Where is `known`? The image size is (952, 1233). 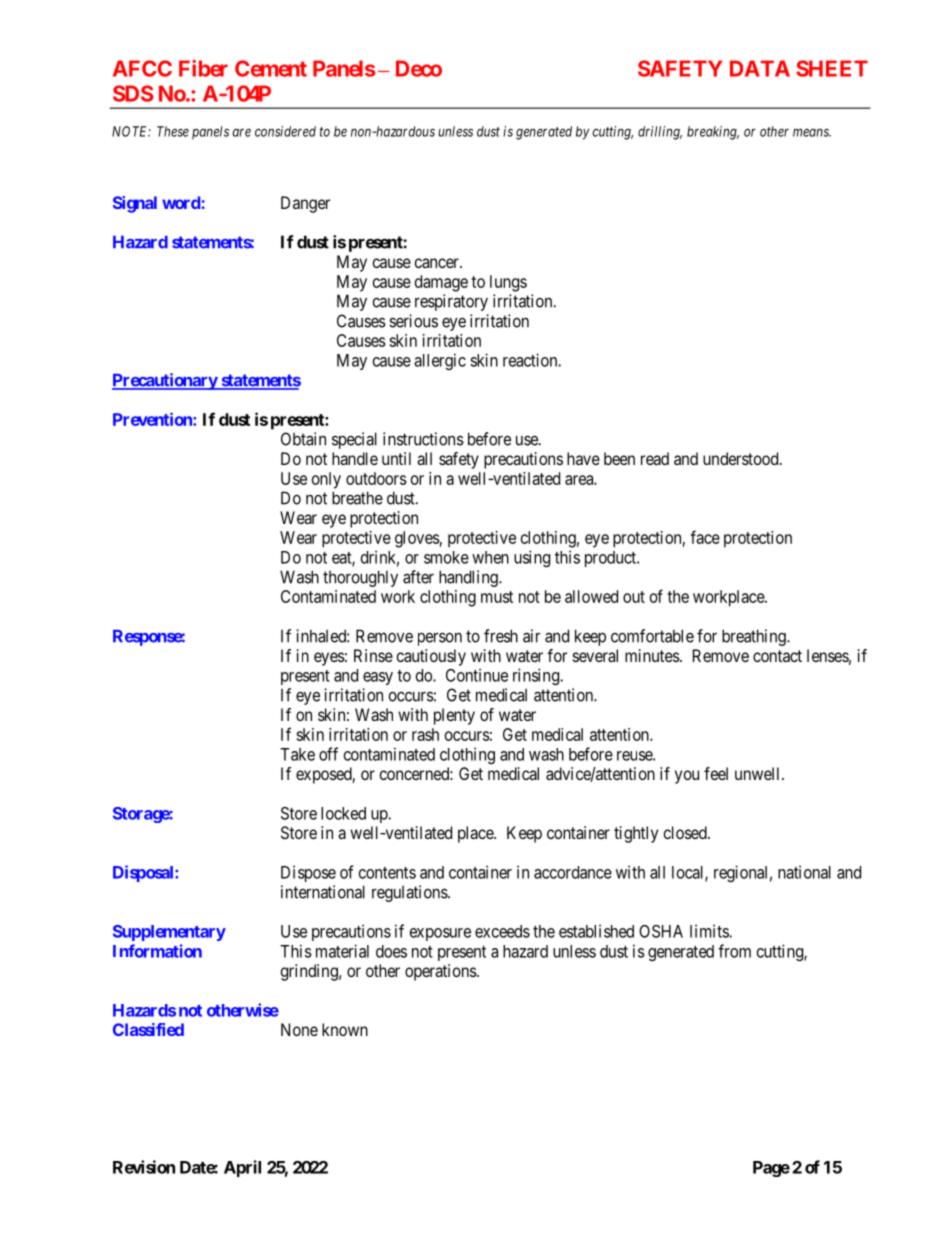 known is located at coordinates (345, 1029).
